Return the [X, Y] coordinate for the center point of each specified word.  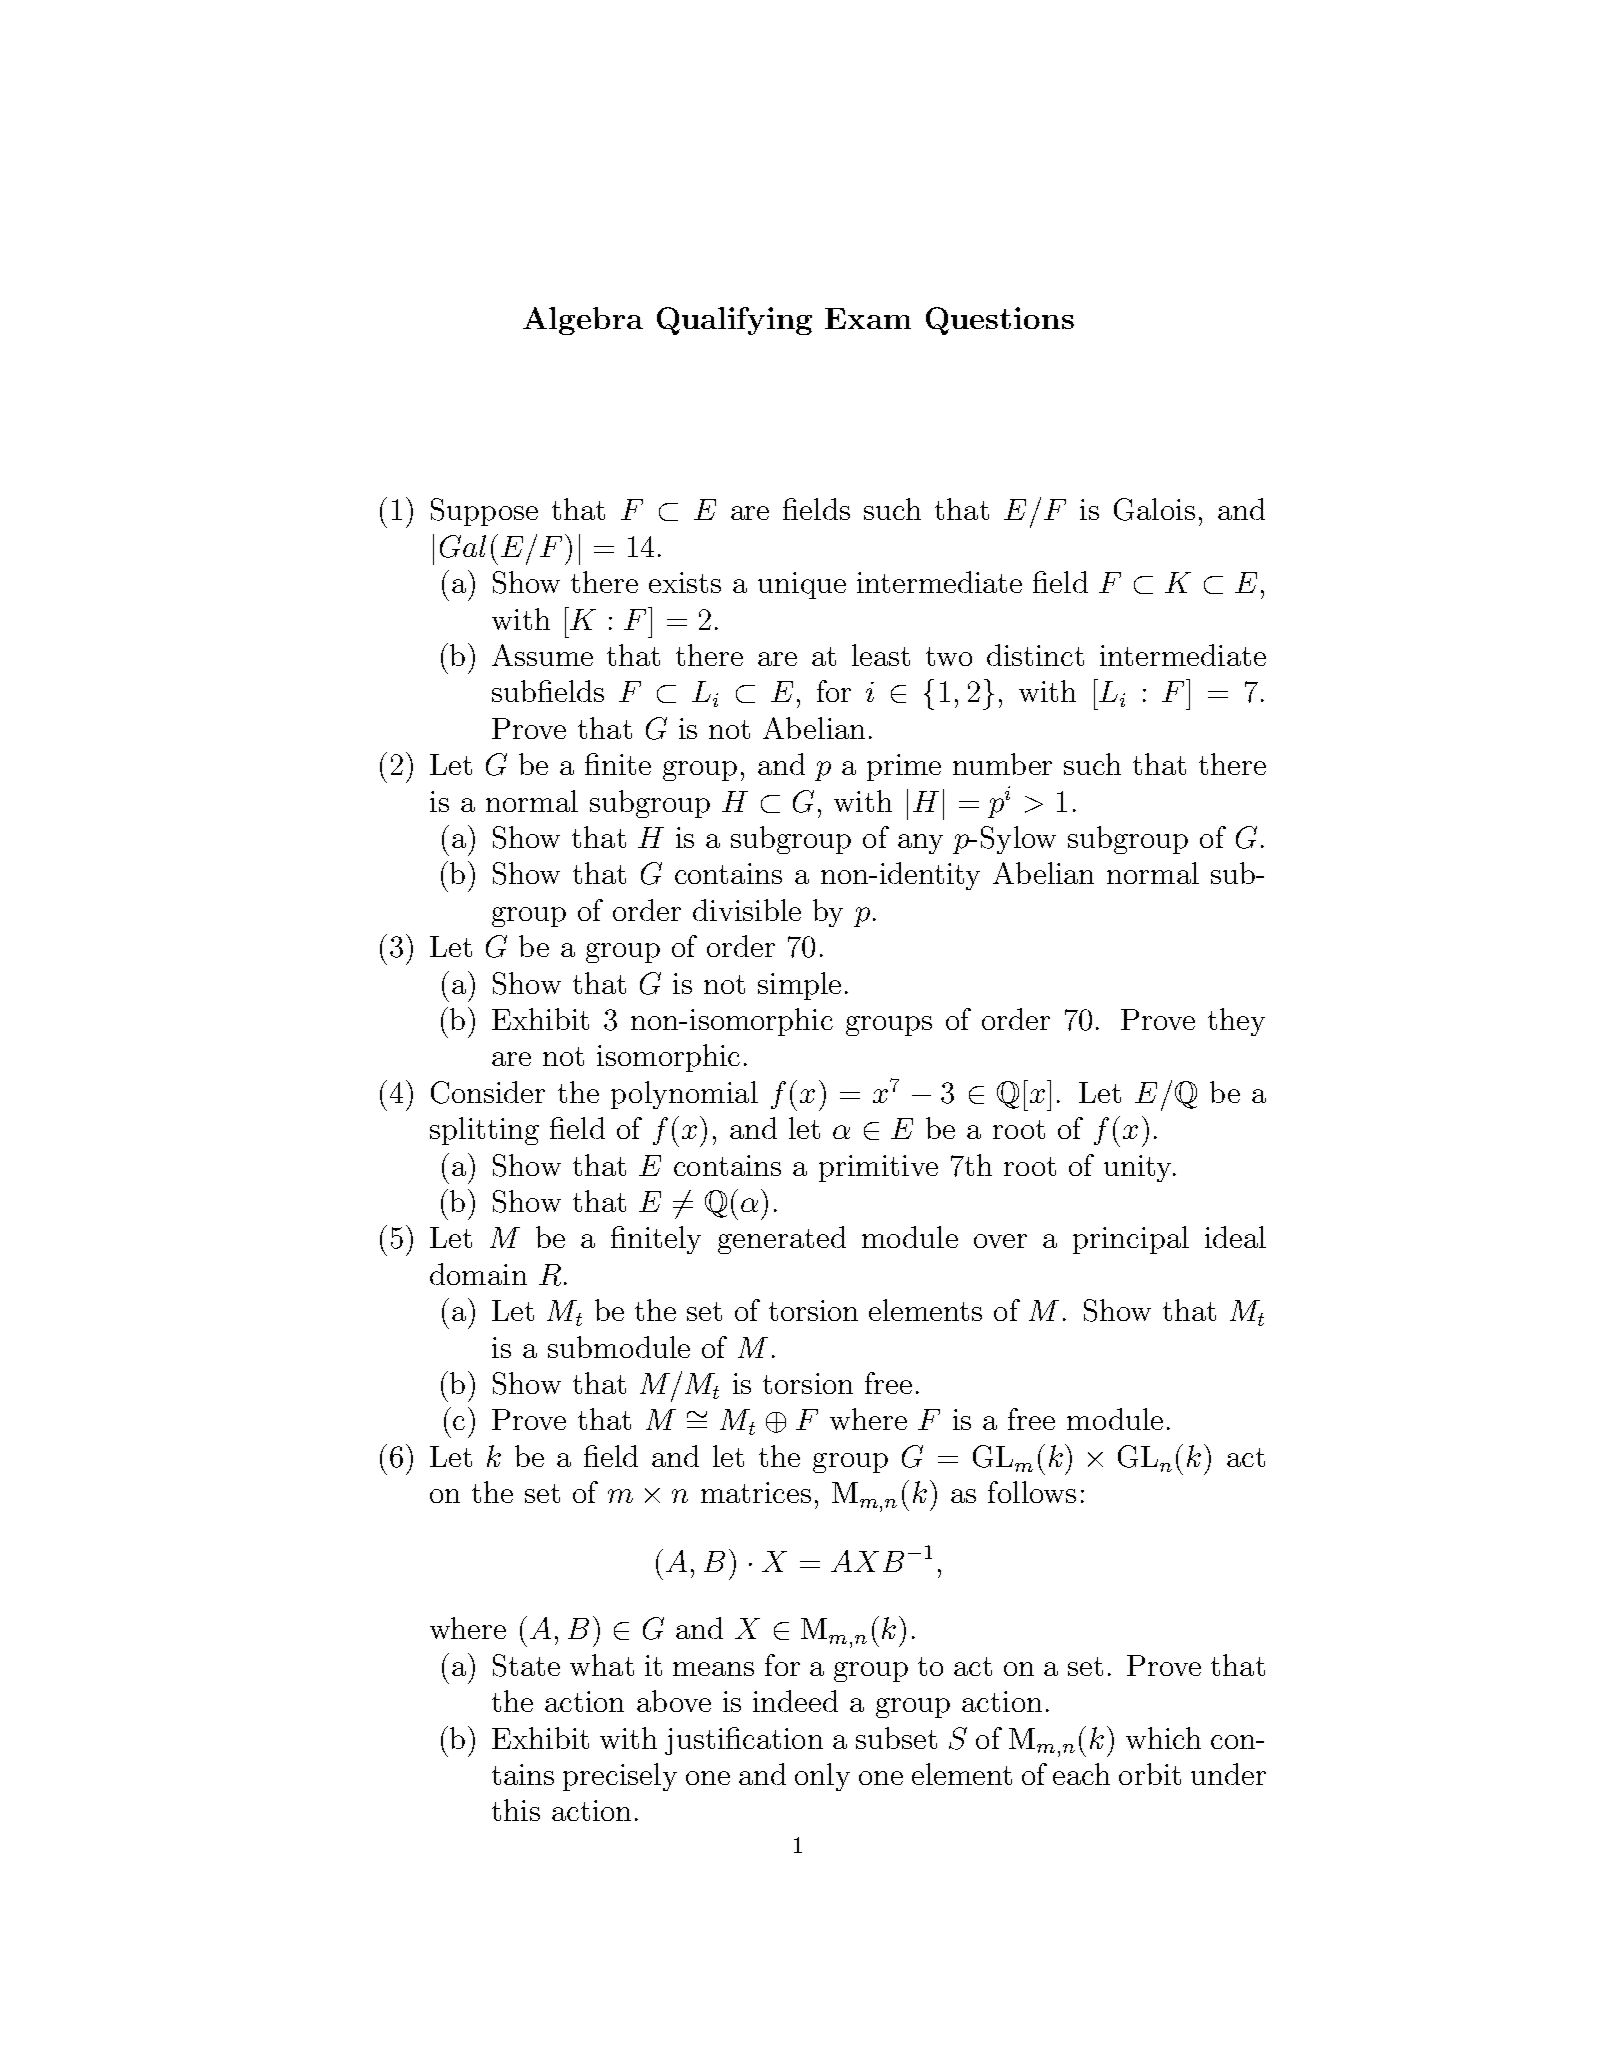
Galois [1154, 509]
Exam [868, 318]
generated [782, 1240]
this [516, 1810]
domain [478, 1274]
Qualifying [734, 321]
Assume [542, 655]
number [1002, 764]
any [920, 844]
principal [1131, 1240]
